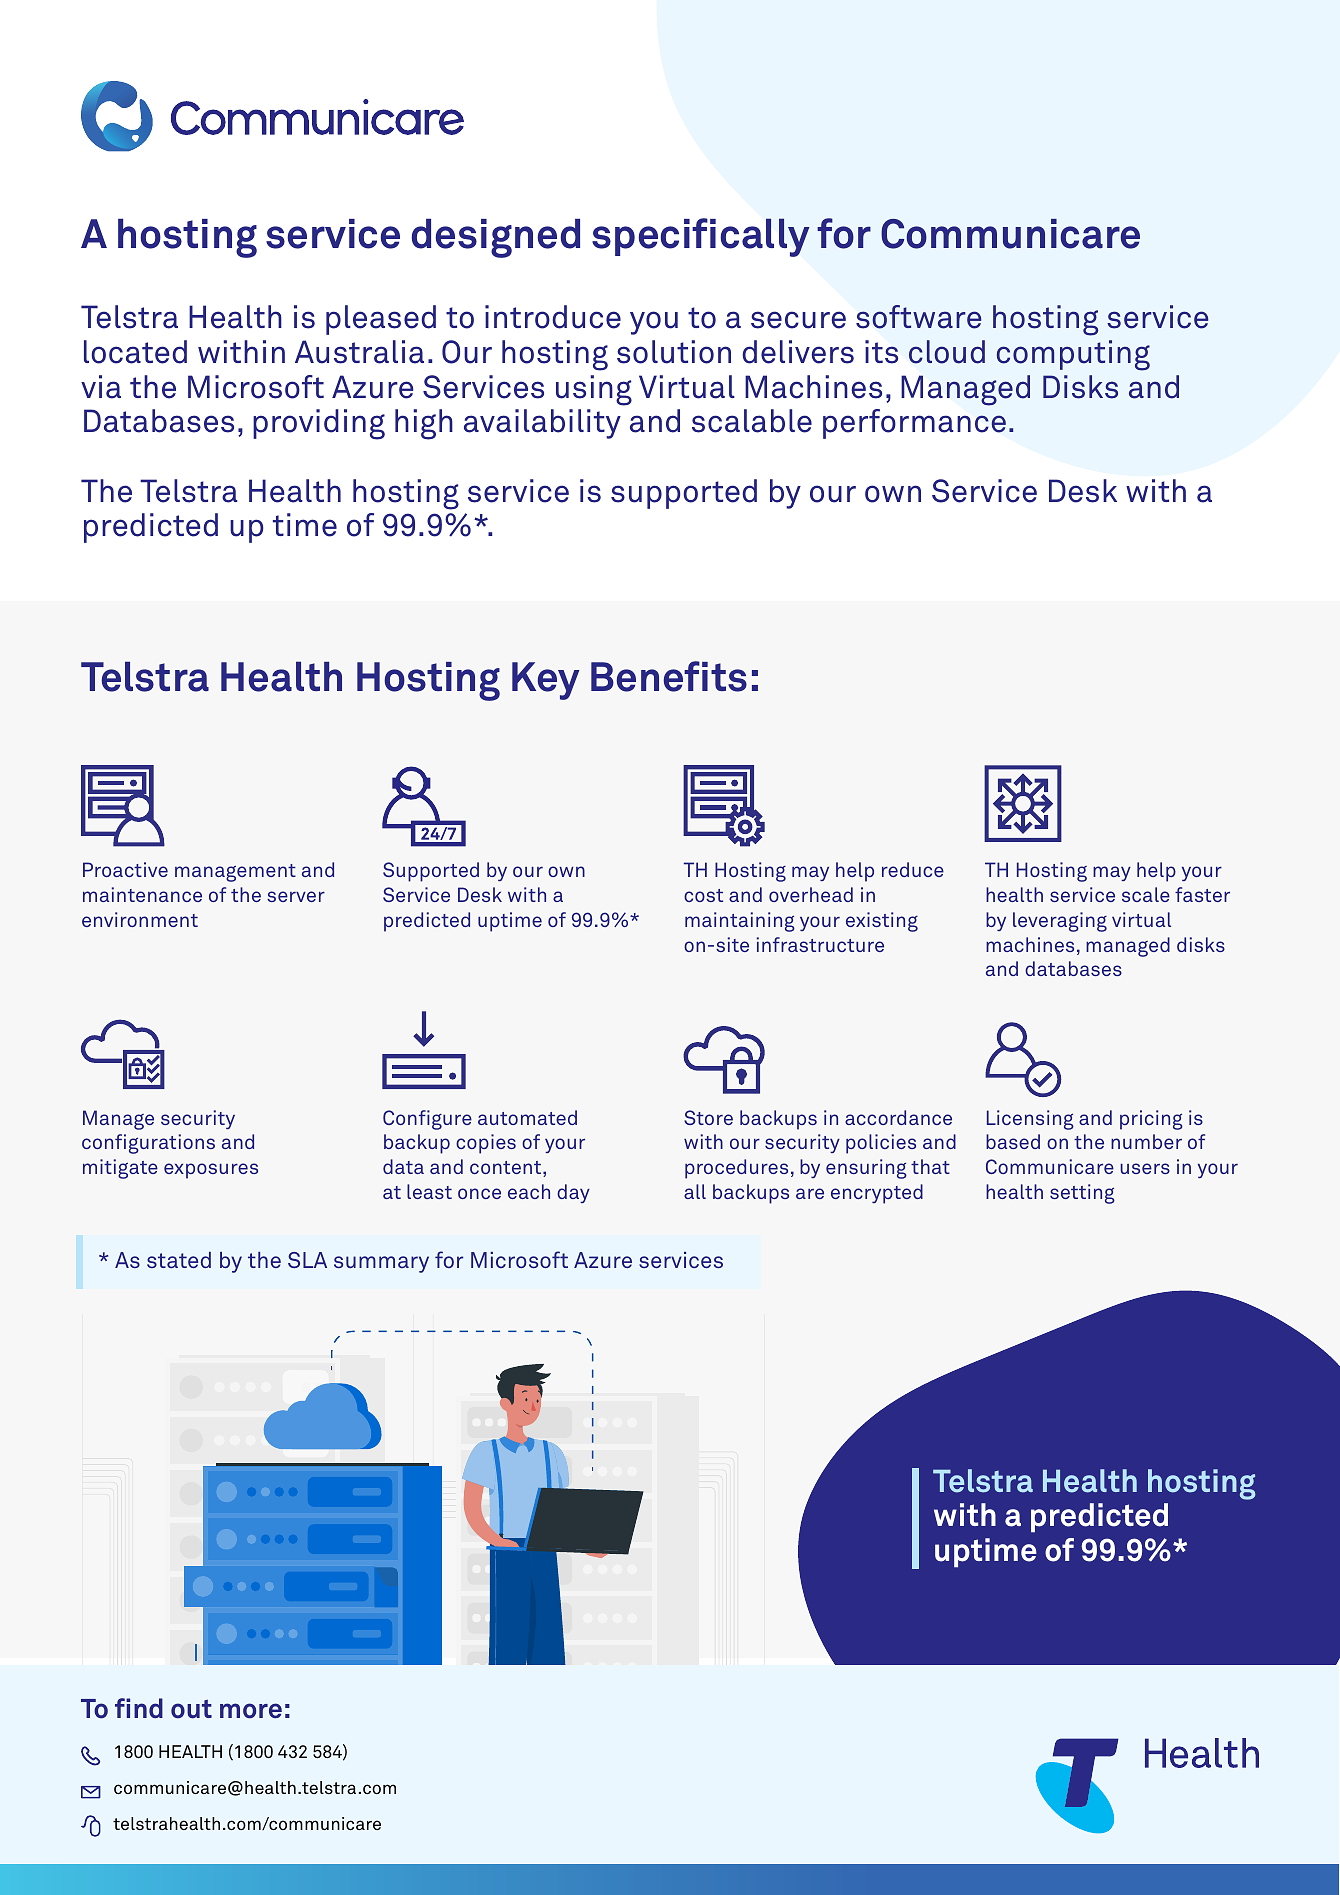 The height and width of the page is (1895, 1340). What do you see at coordinates (135, 352) in the page?
I see `located` at bounding box center [135, 352].
